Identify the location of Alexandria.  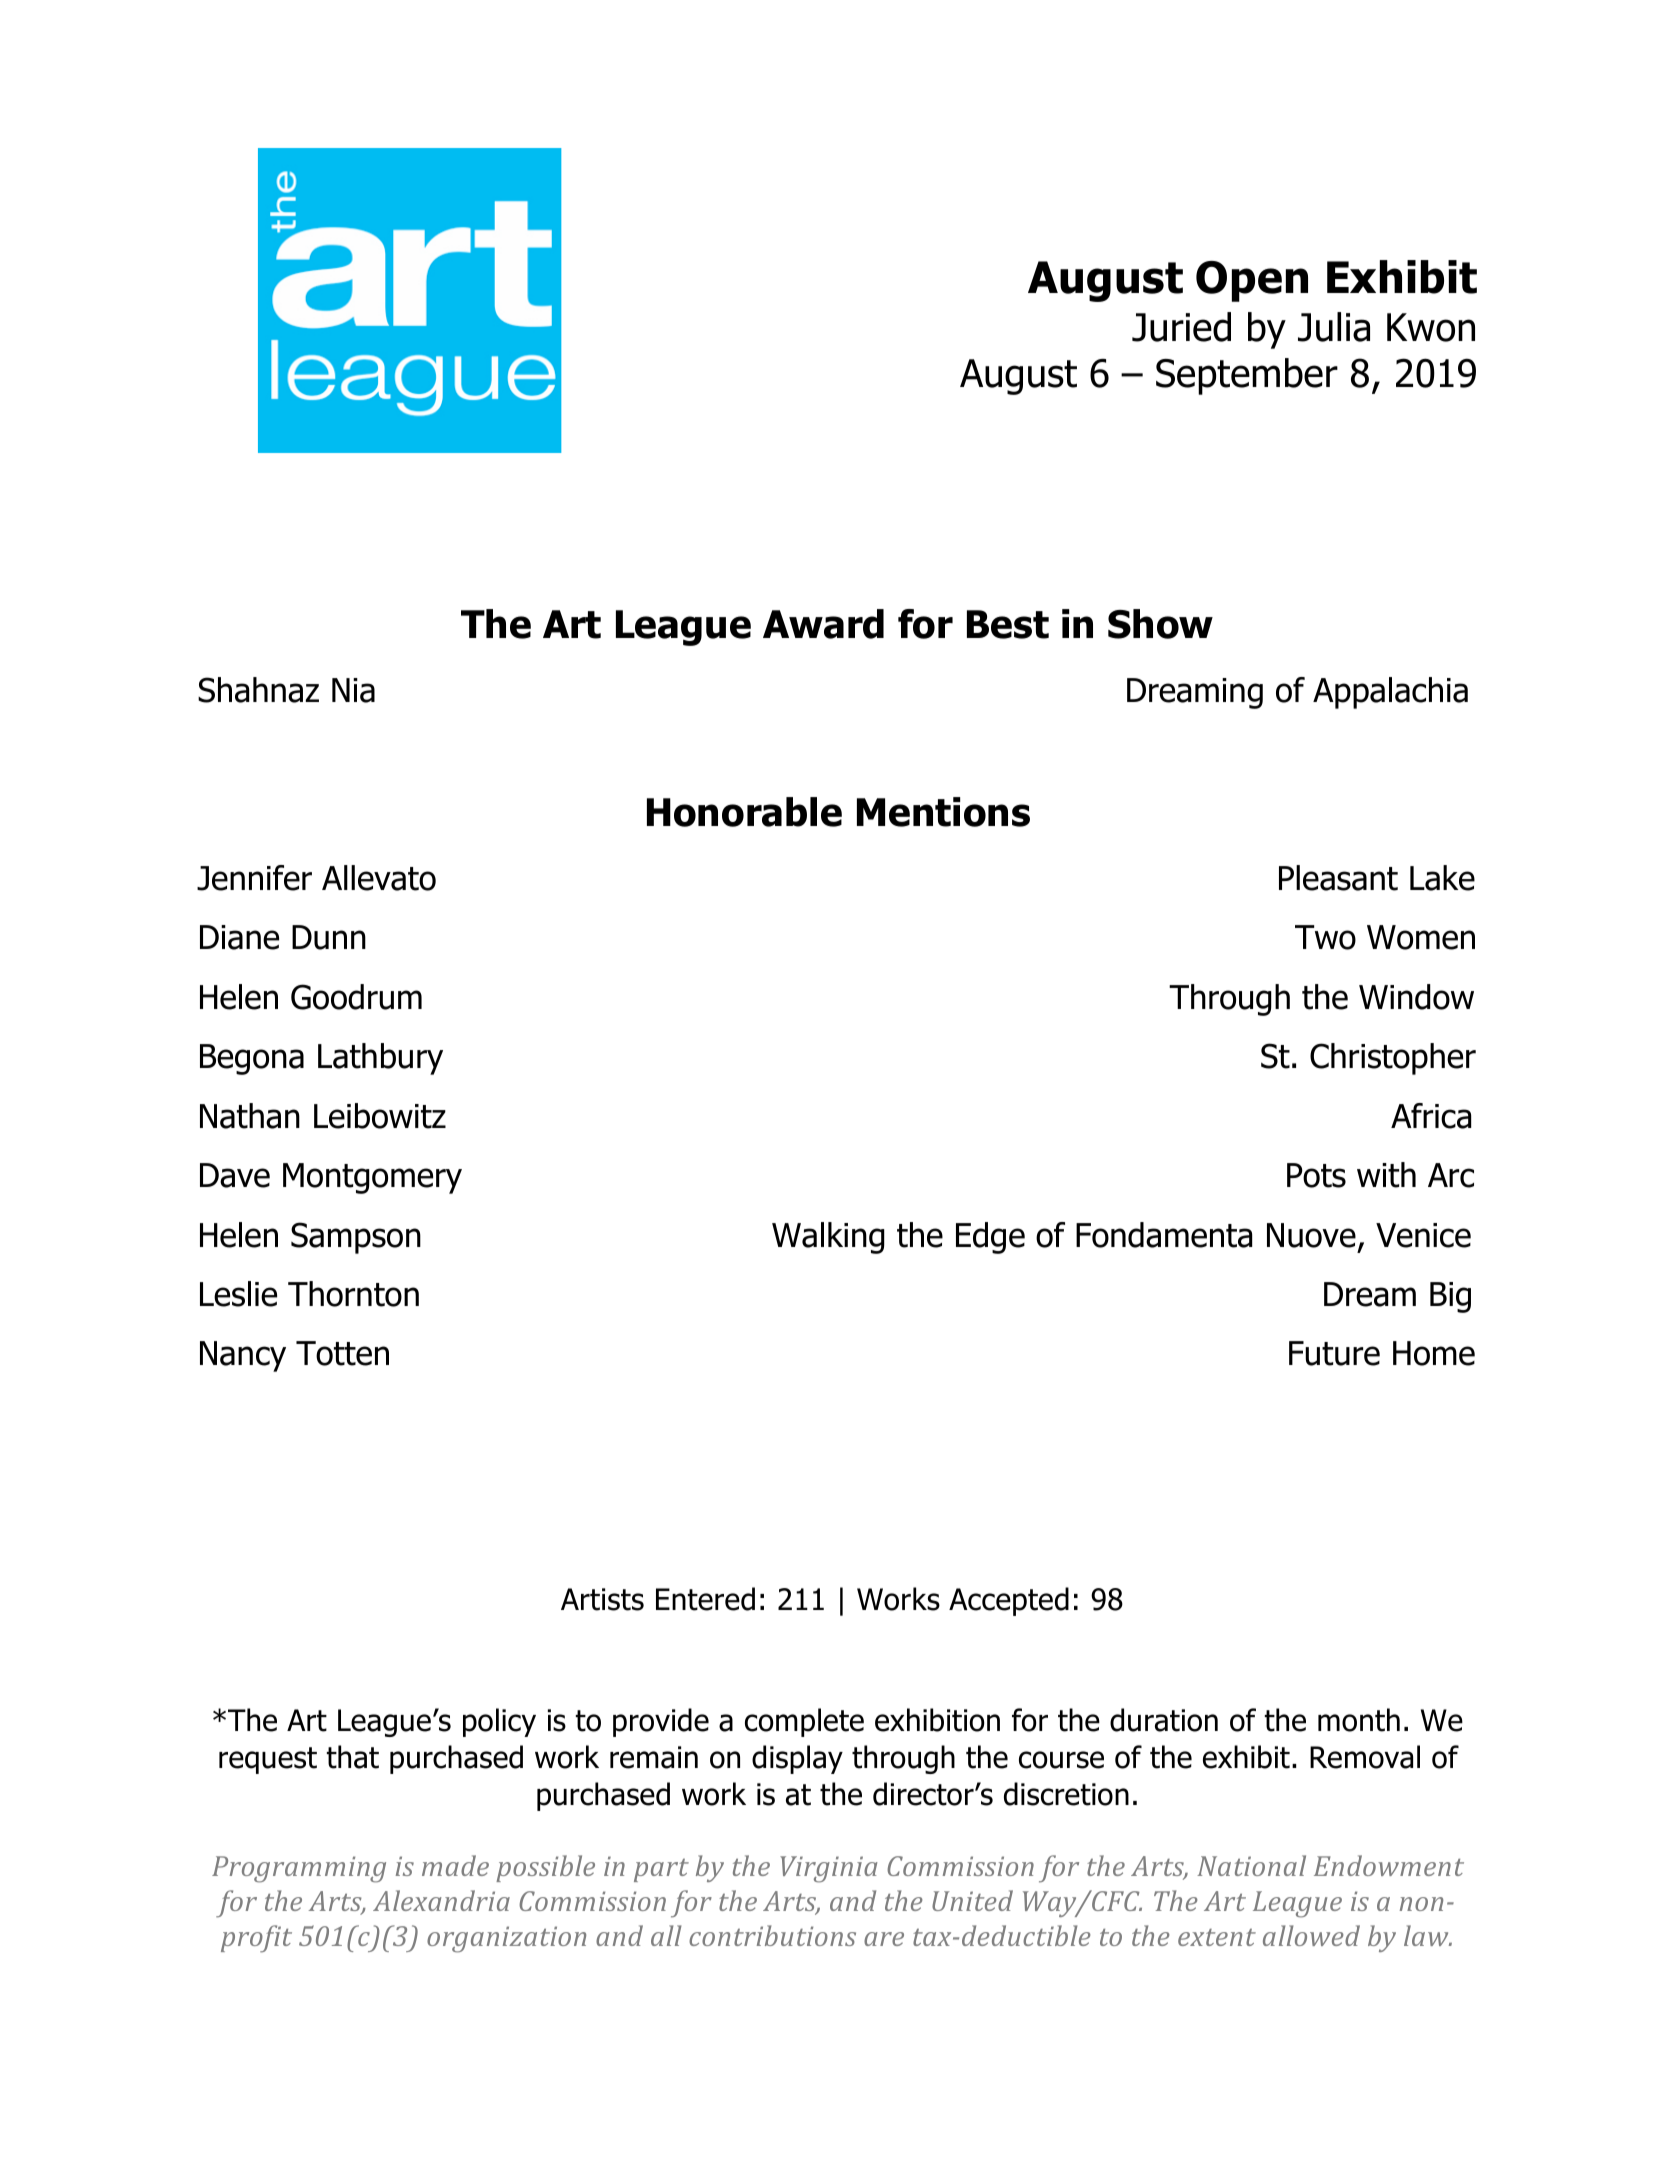
(441, 1900).
